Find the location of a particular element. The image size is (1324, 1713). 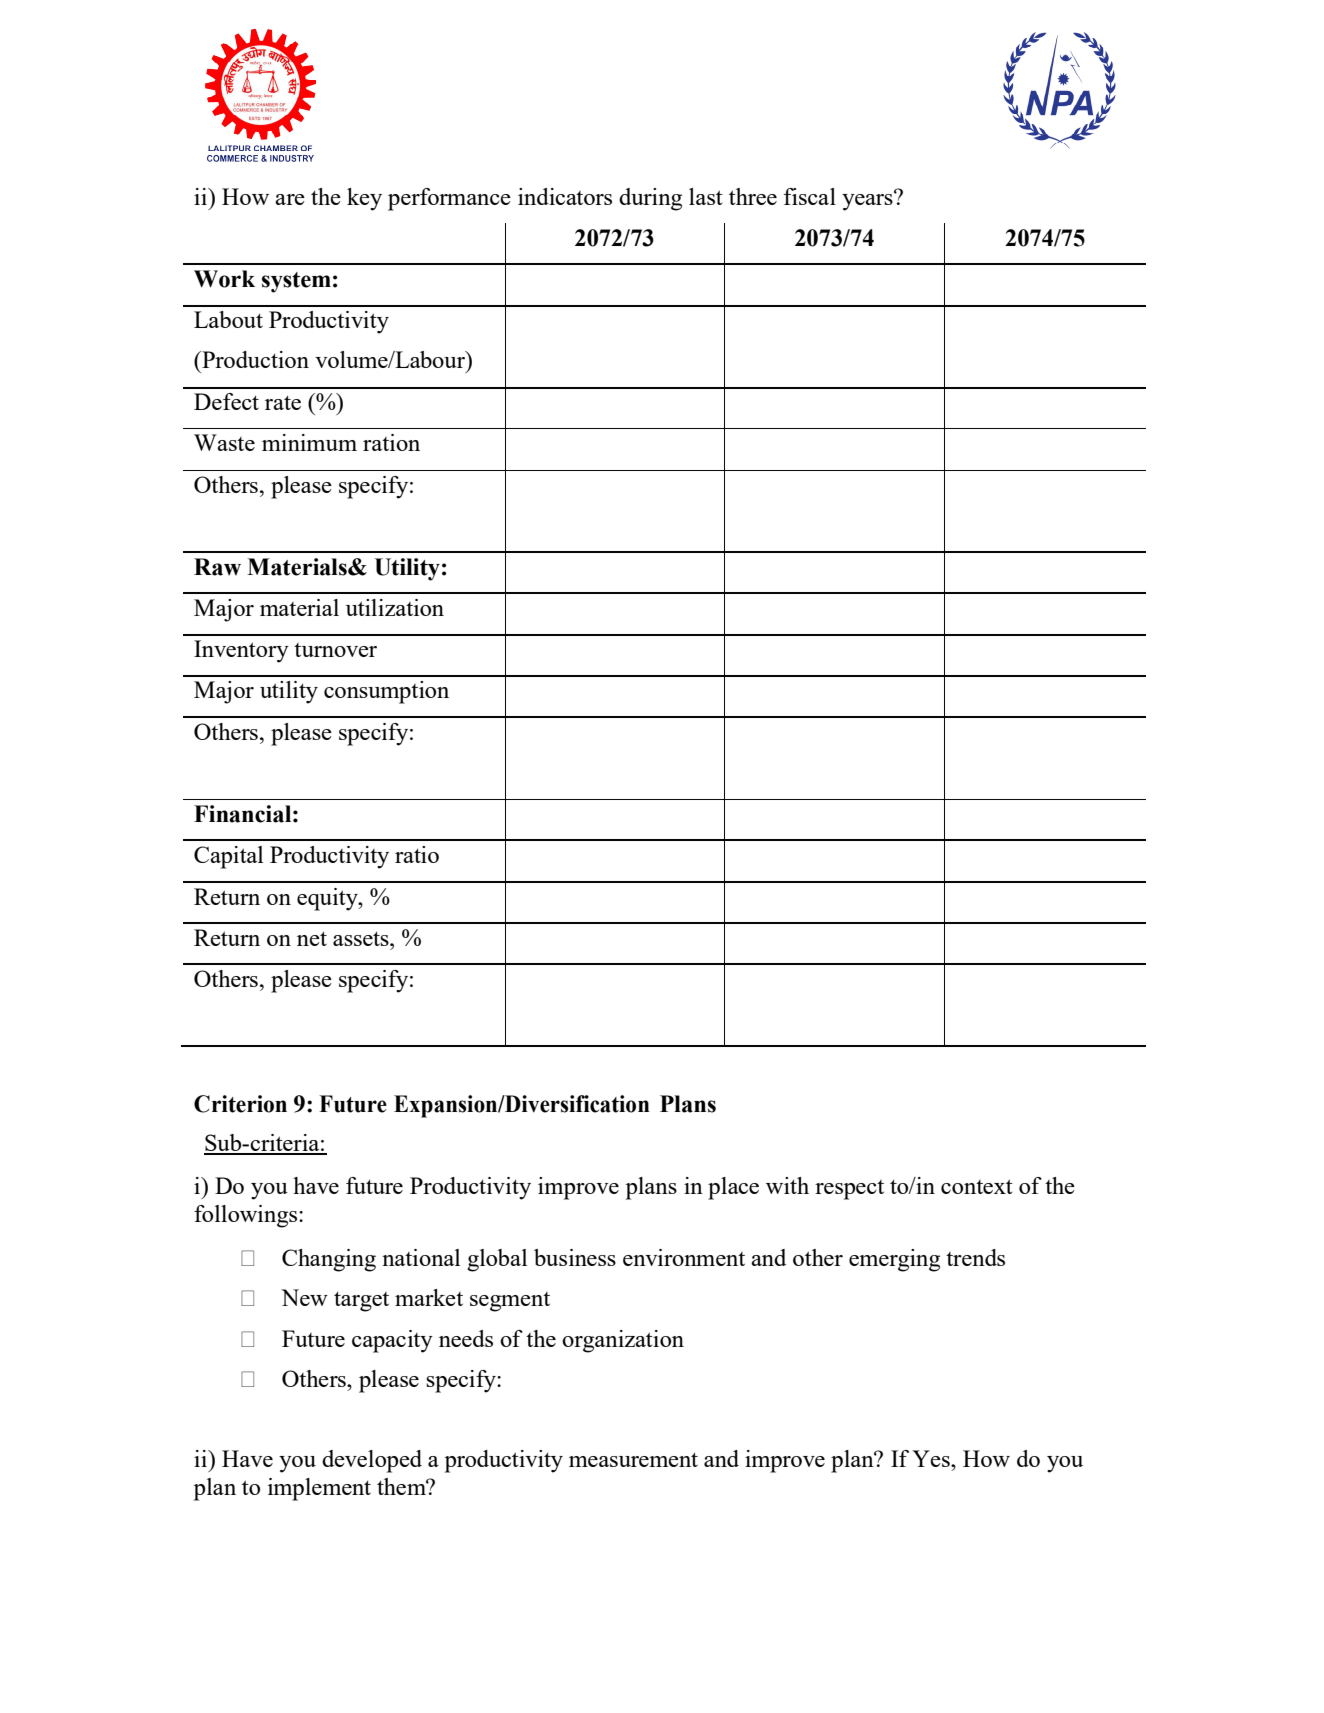

implement is located at coordinates (319, 1489).
